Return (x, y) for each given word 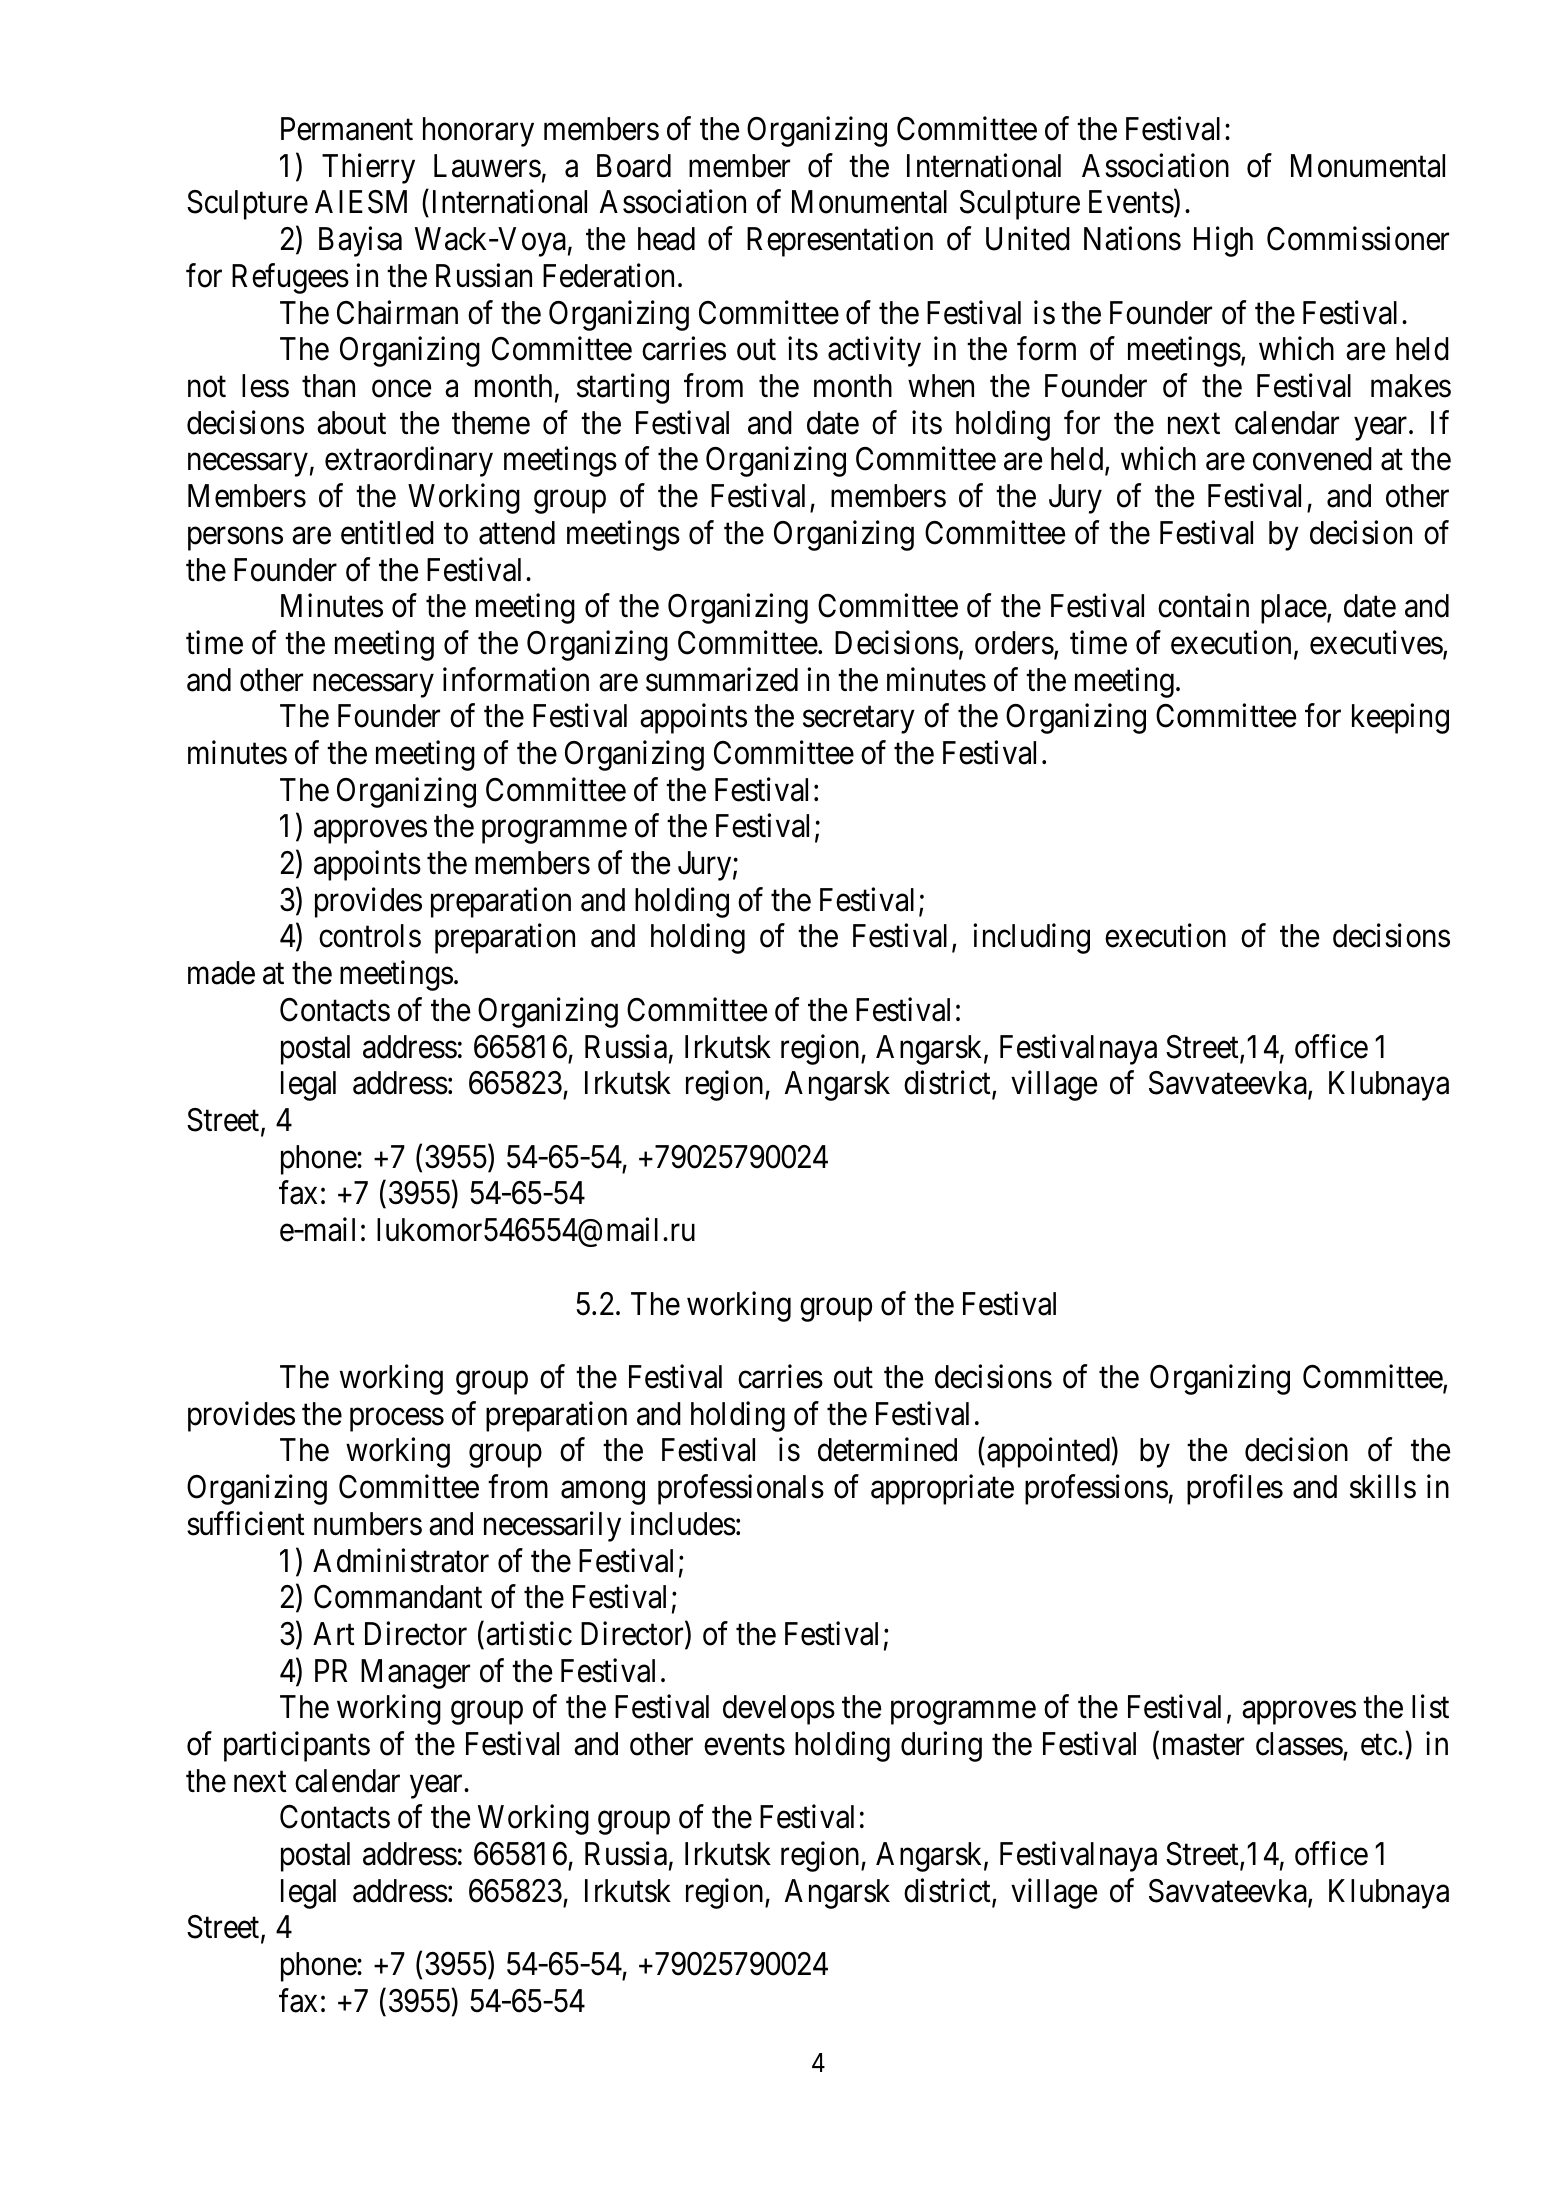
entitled (387, 532)
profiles (1235, 1490)
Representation (840, 242)
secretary (859, 720)
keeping (1400, 719)
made (221, 973)
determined (887, 1450)
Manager (415, 1674)
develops (779, 1710)
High (1223, 242)
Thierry (368, 168)
